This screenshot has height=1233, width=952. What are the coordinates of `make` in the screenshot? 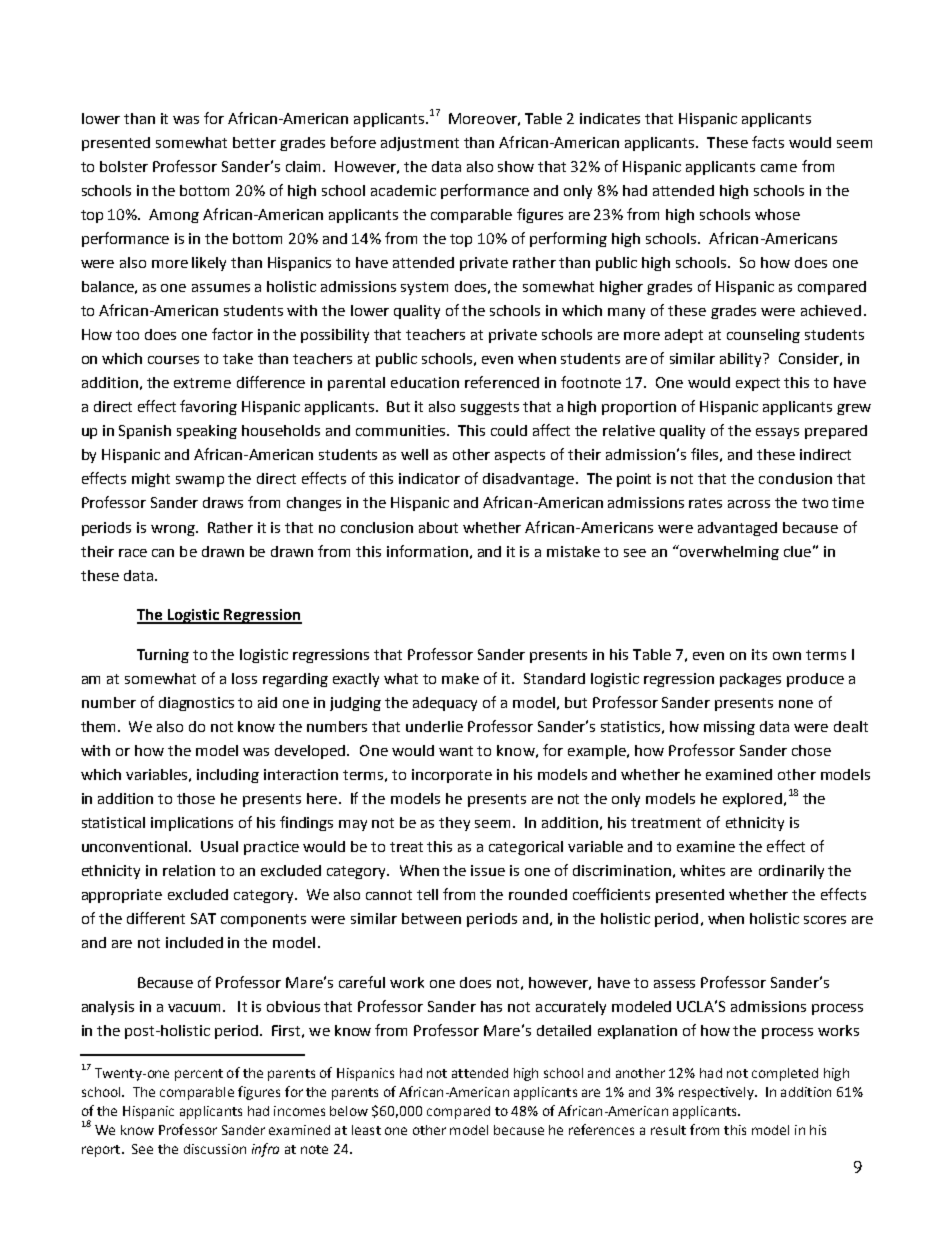 It's located at (460, 678).
